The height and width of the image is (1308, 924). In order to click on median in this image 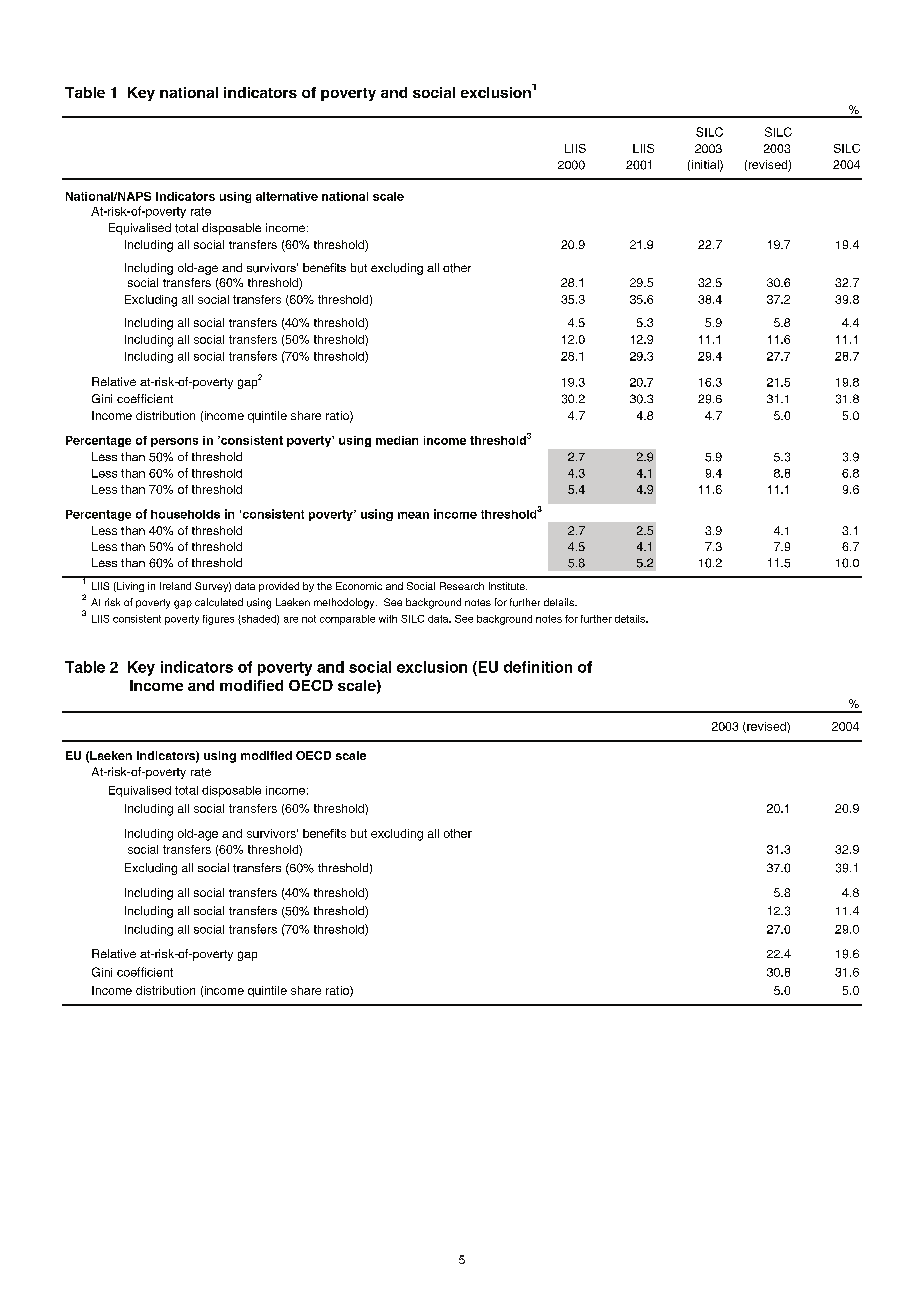, I will do `click(397, 440)`.
